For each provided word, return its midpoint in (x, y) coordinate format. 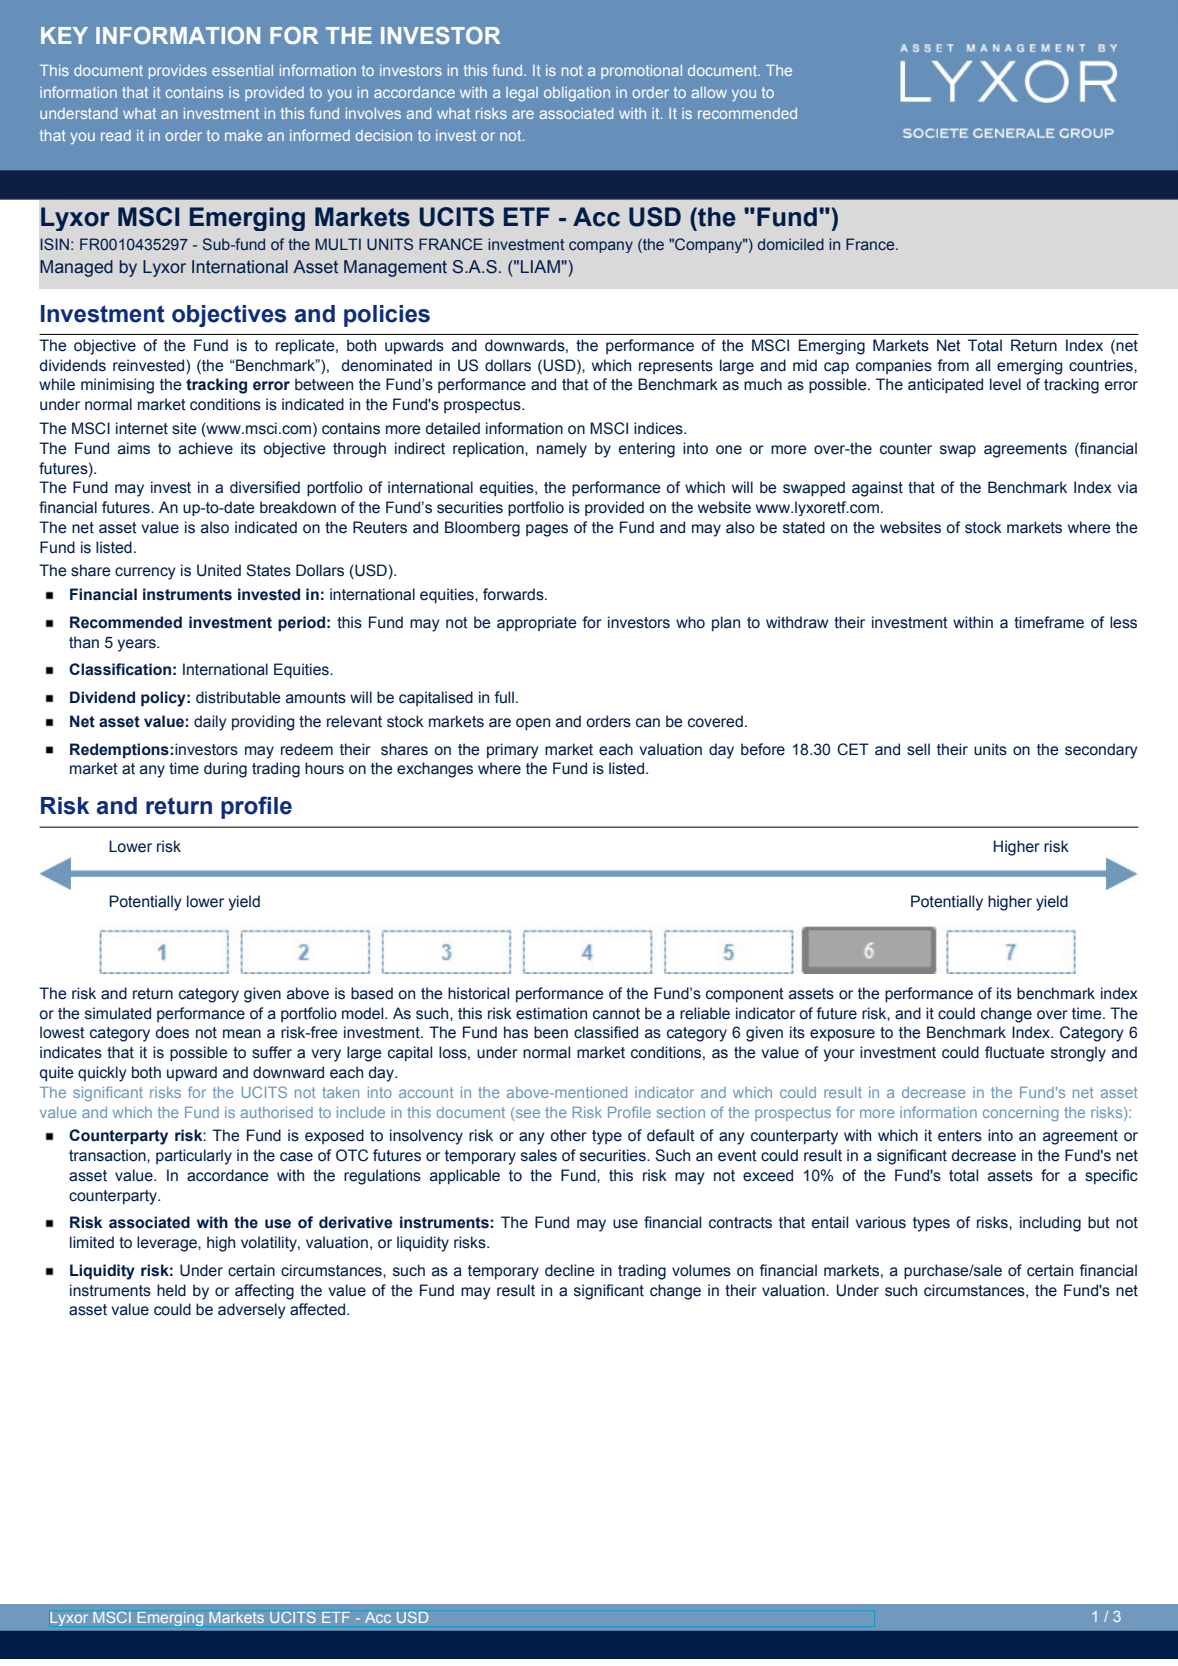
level (1005, 384)
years (138, 645)
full (504, 697)
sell (918, 749)
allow (709, 92)
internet (142, 428)
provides (178, 72)
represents (676, 367)
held (171, 1290)
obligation (577, 94)
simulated (118, 1013)
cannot (616, 1014)
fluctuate (1015, 1052)
